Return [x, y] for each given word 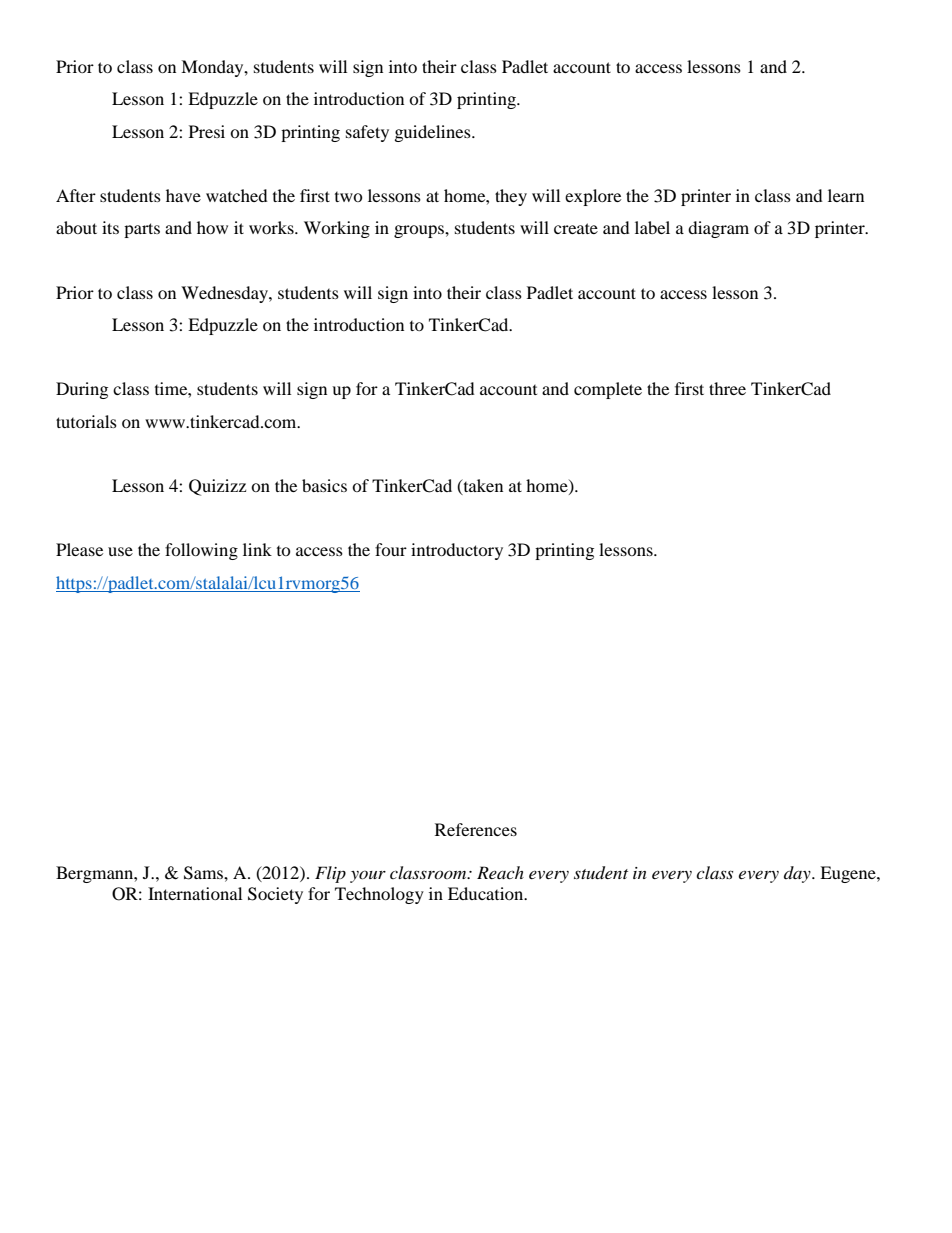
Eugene [849, 874]
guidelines [434, 133]
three [727, 388]
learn [846, 195]
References [476, 829]
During [82, 390]
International [195, 893]
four [391, 549]
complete [608, 390]
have [183, 195]
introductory [457, 551]
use [120, 551]
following [201, 551]
